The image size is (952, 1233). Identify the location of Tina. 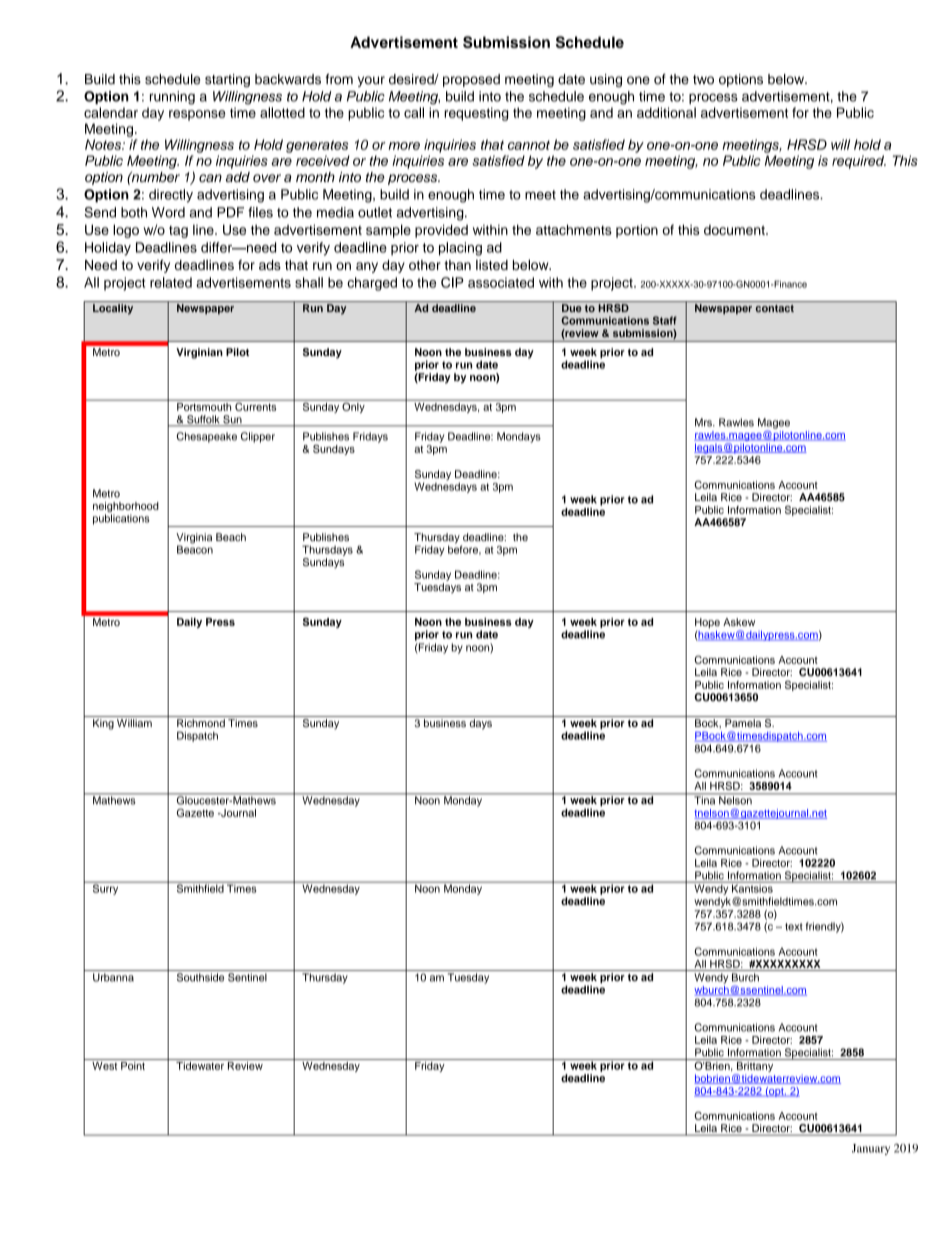
(705, 799).
